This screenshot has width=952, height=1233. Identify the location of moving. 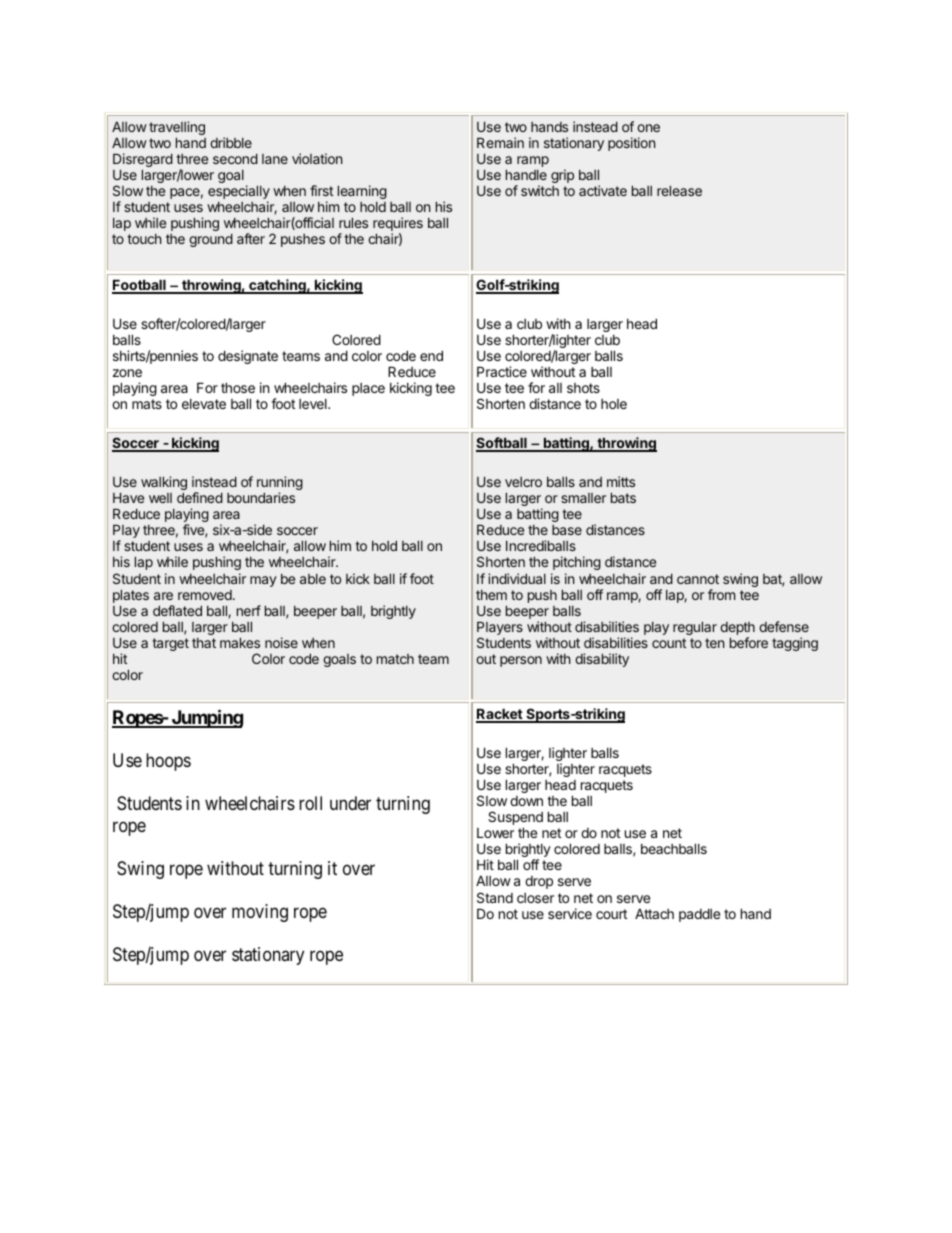
(260, 913).
